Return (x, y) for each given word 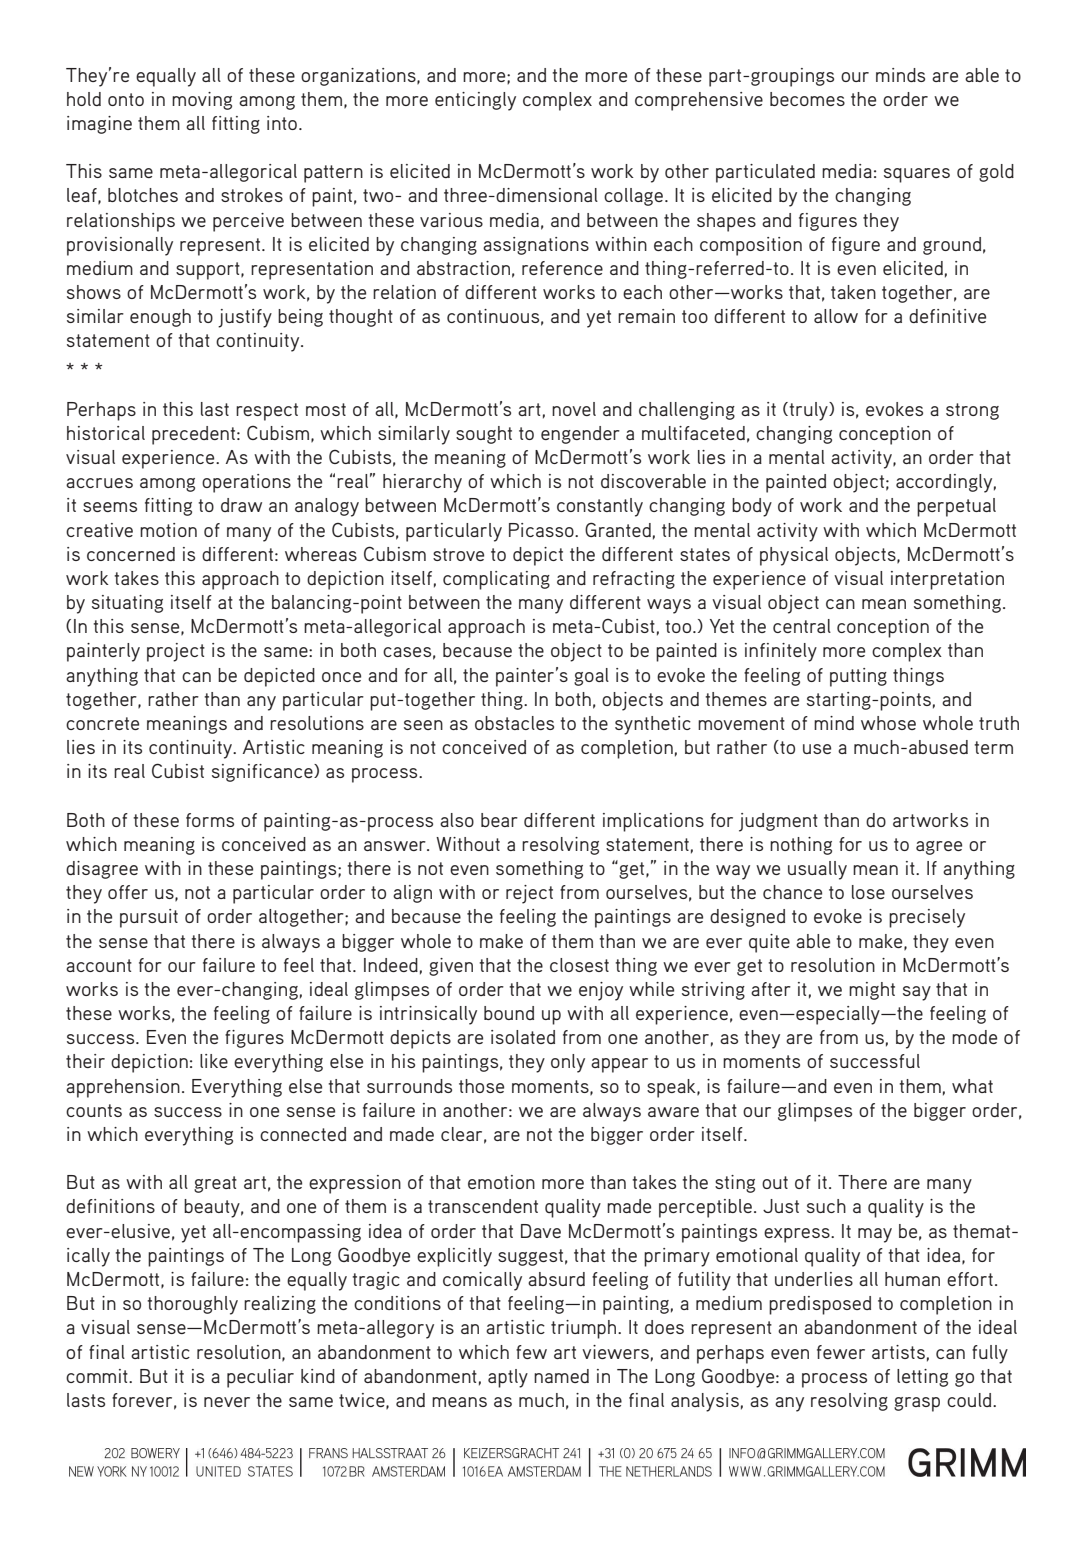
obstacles (514, 723)
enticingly (475, 101)
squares (917, 175)
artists (898, 1352)
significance (263, 773)
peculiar (260, 1378)
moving (202, 101)
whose (888, 723)
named (561, 1376)
